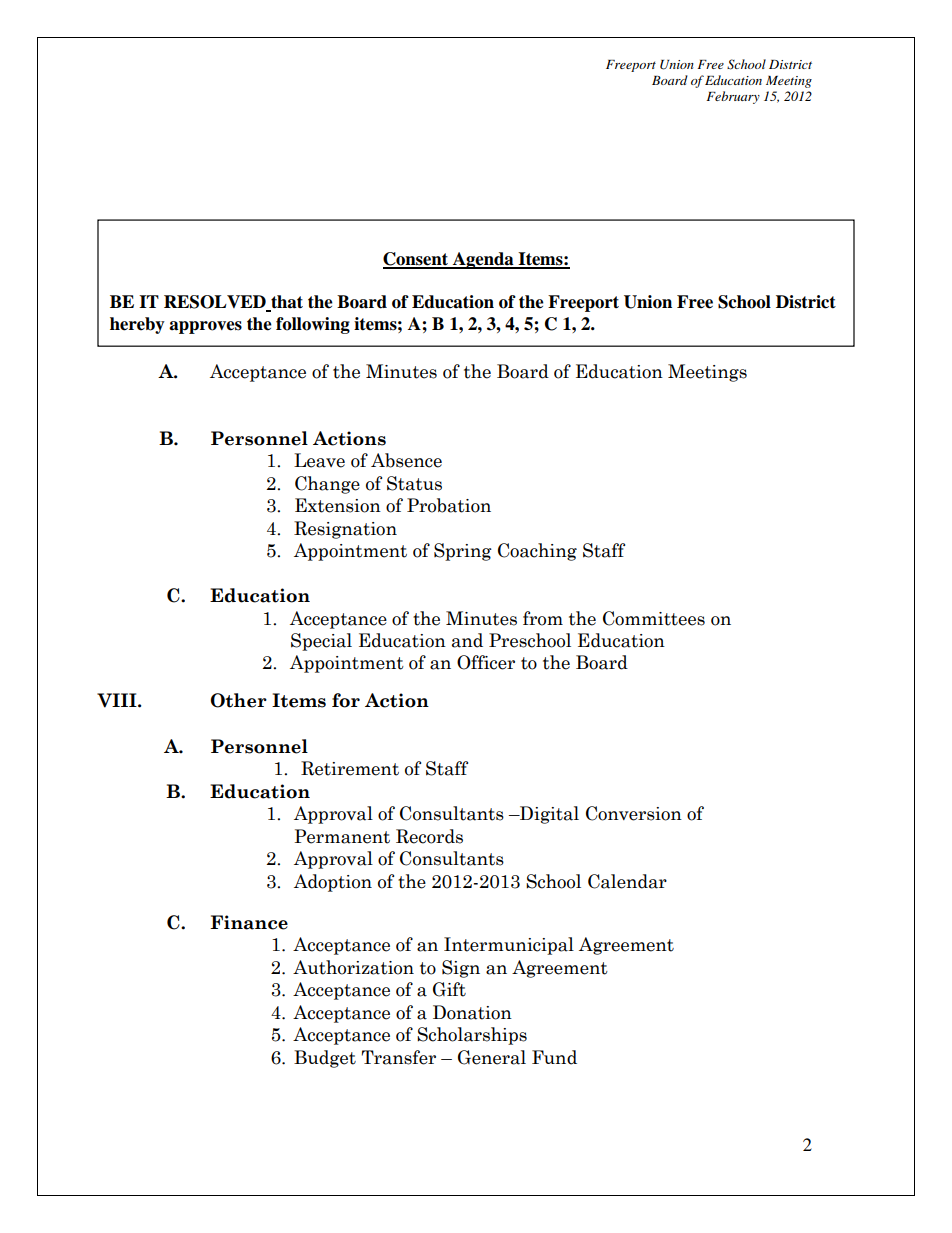 This document has width=952, height=1233. I want to click on Other, so click(238, 700).
